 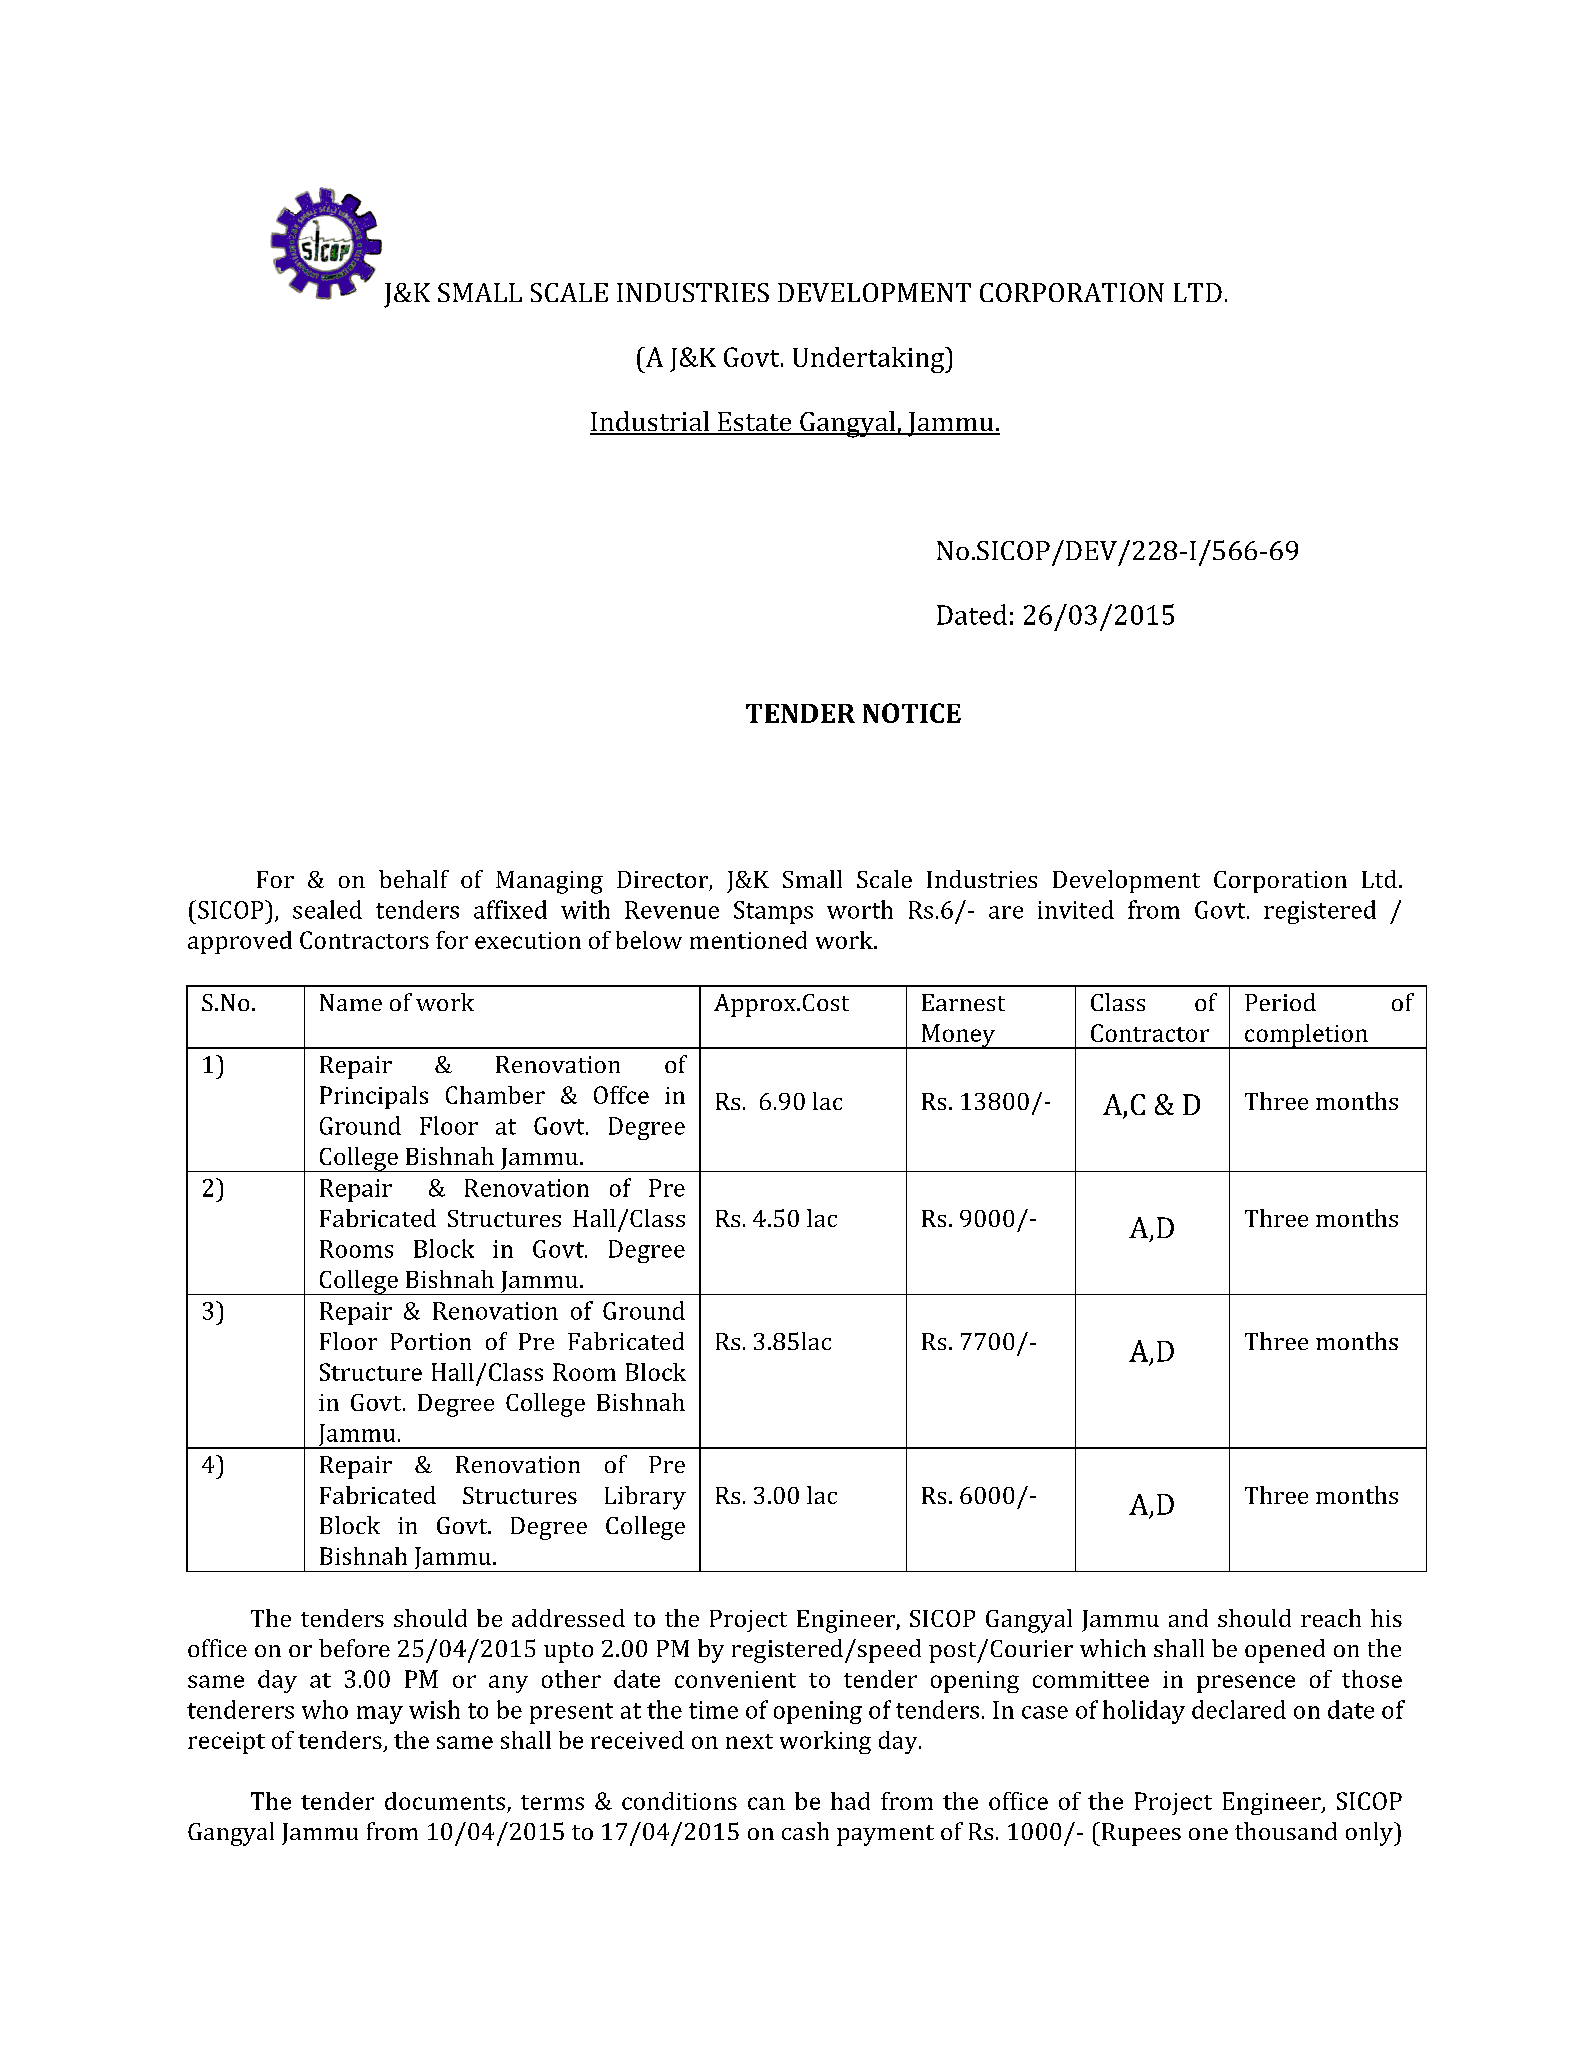 What do you see at coordinates (414, 879) in the screenshot?
I see `behalf` at bounding box center [414, 879].
